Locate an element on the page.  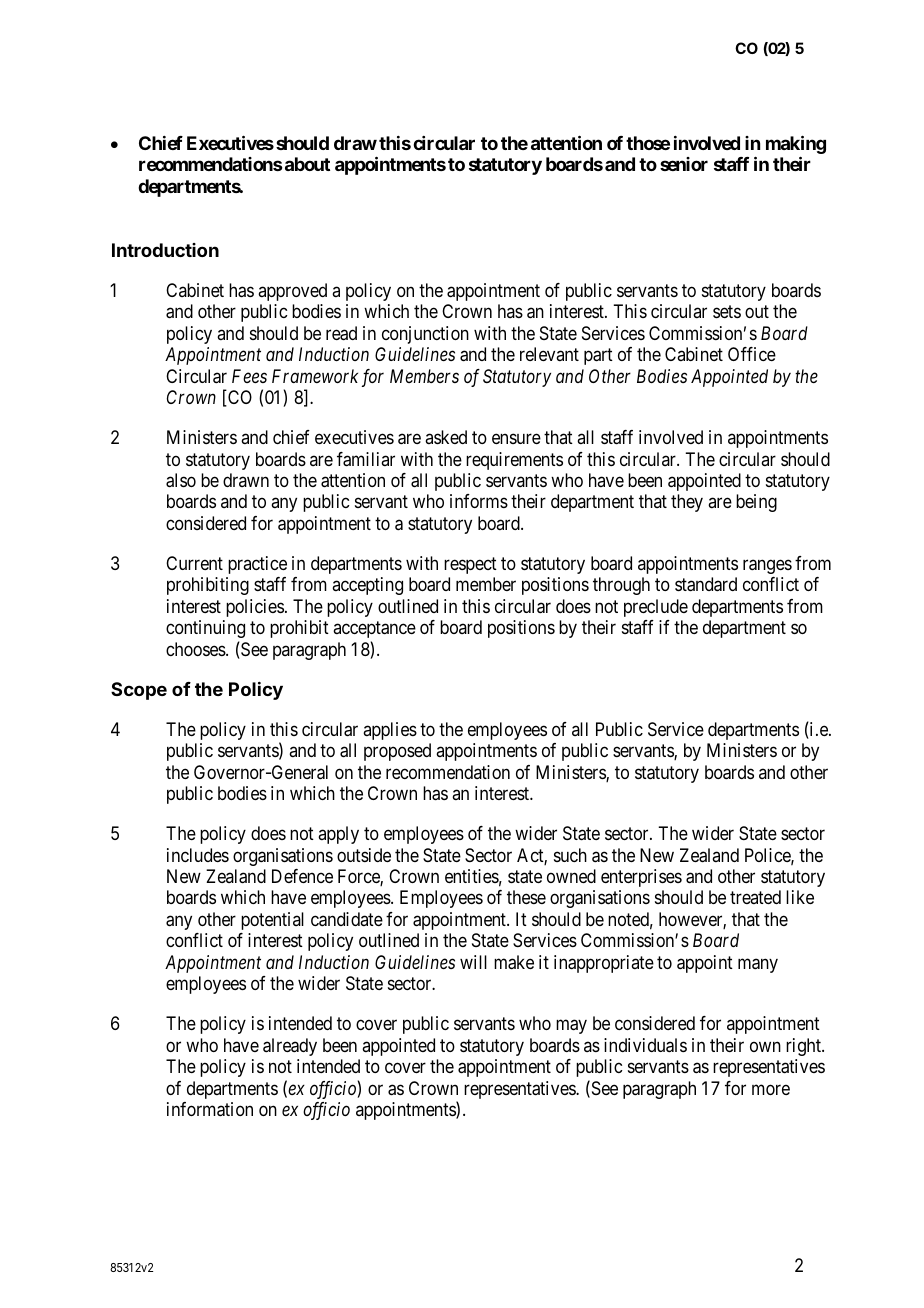
treated is located at coordinates (755, 897).
